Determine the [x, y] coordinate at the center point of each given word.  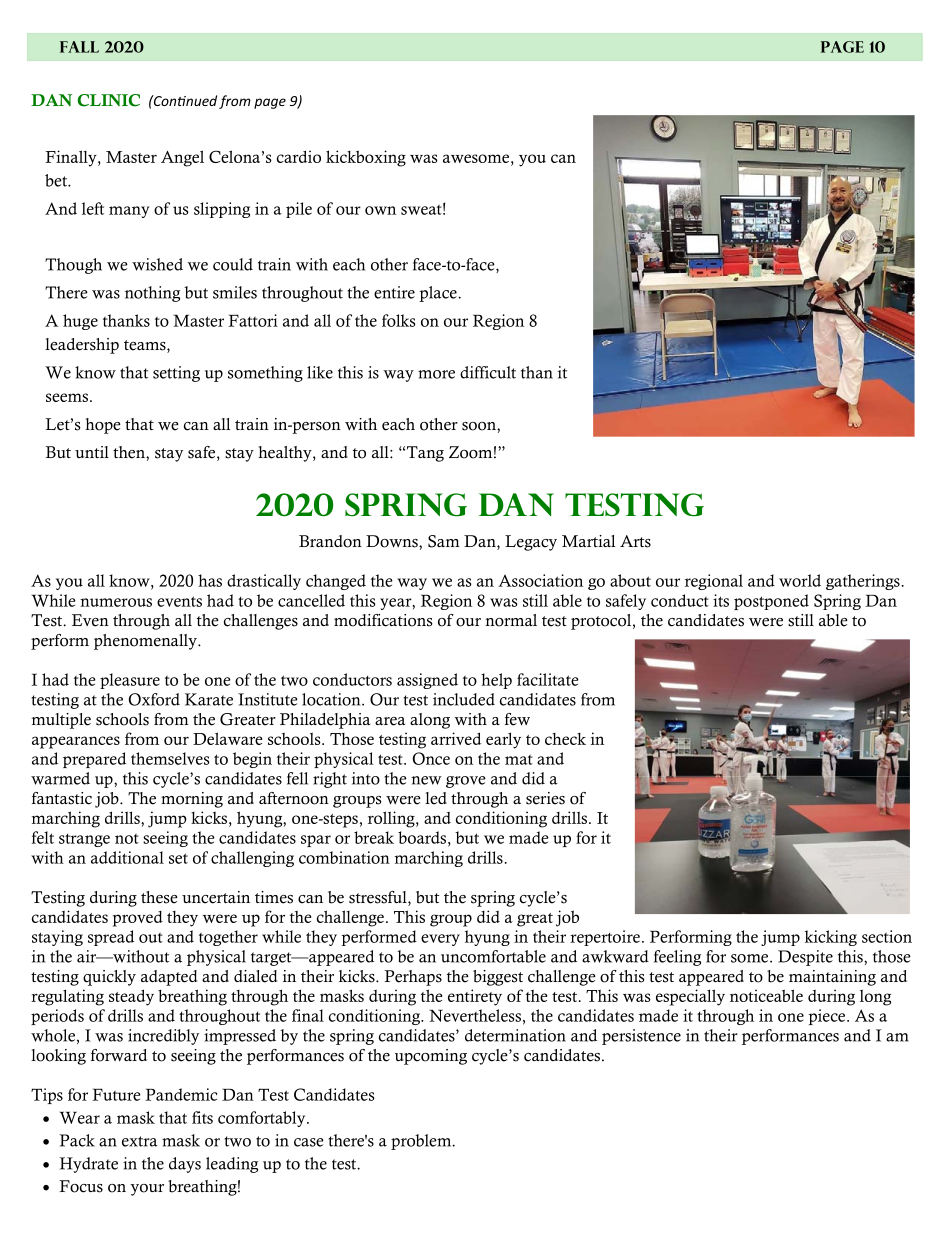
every [440, 940]
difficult [488, 372]
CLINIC [109, 100]
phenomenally [146, 642]
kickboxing [366, 158]
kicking [831, 938]
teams [146, 346]
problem [422, 1142]
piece [828, 1017]
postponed [771, 602]
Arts [635, 541]
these [159, 897]
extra [140, 1141]
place [439, 294]
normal [511, 620]
